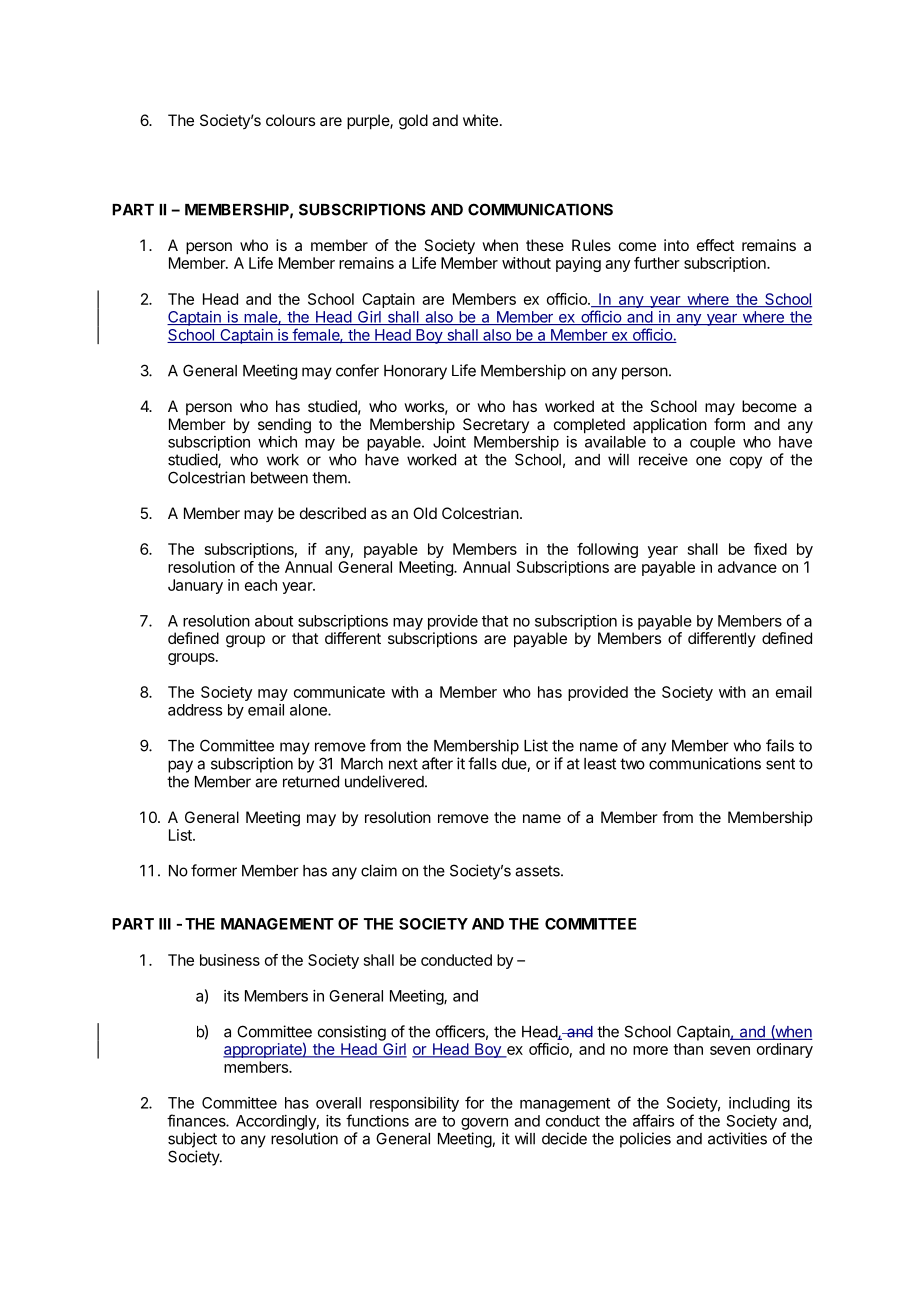 The image size is (924, 1308). Describe the element at coordinates (480, 120) in the document. I see `white` at that location.
